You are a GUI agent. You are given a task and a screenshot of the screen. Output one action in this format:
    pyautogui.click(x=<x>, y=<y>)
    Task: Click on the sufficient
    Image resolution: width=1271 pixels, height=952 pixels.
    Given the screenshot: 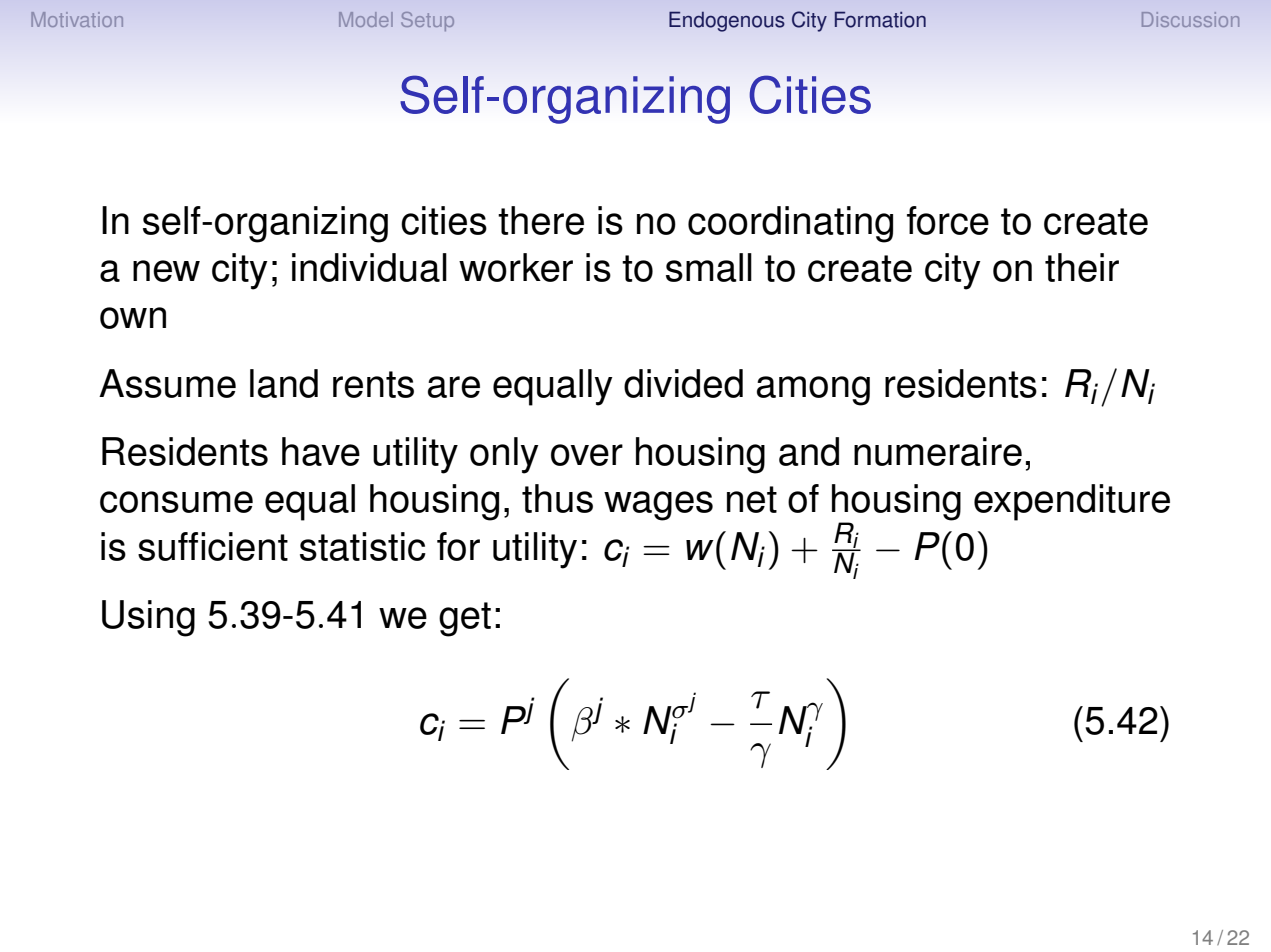 What is the action you would take?
    pyautogui.click(x=213, y=546)
